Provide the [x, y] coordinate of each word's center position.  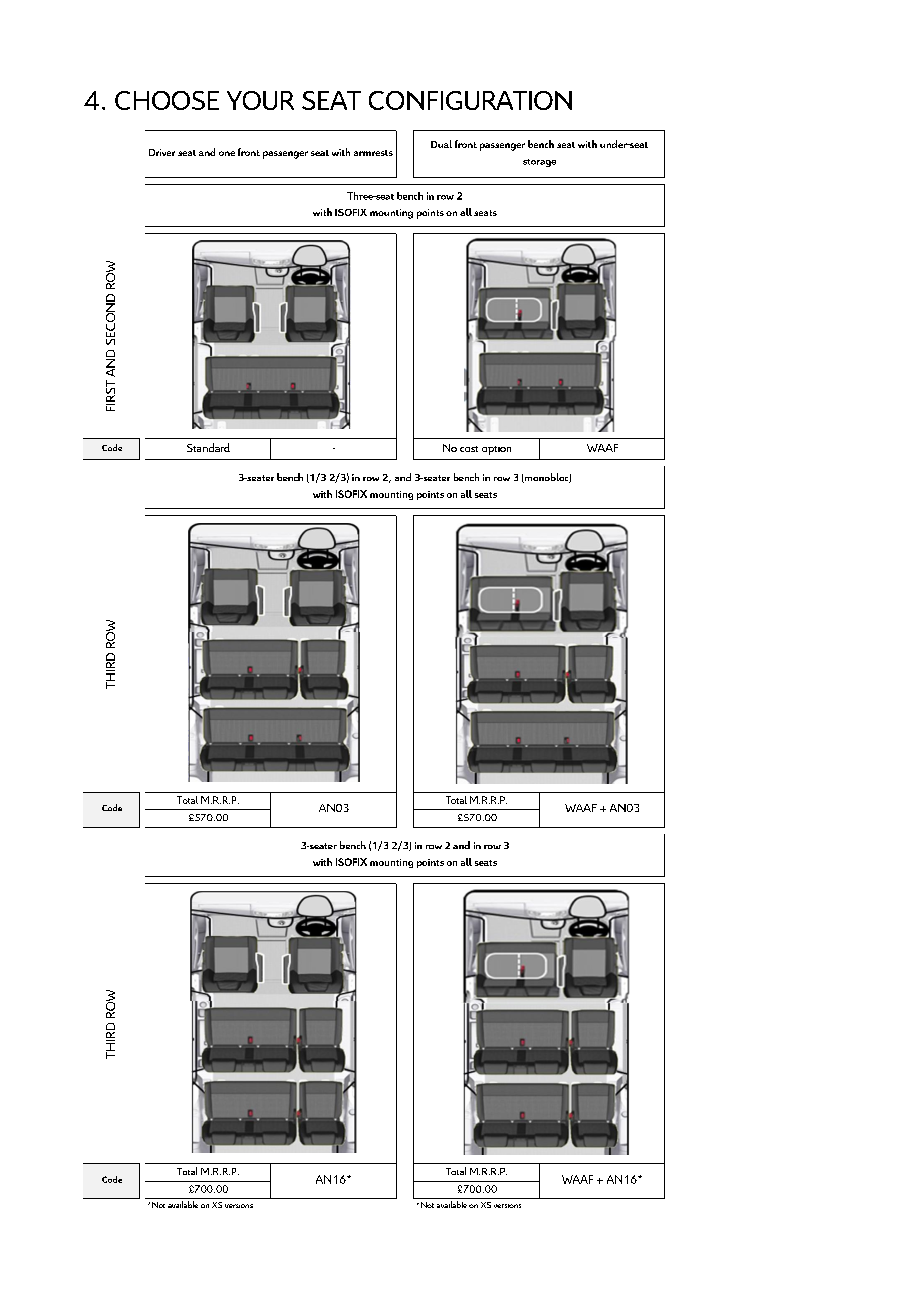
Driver [162, 152]
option [496, 450]
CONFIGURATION [470, 100]
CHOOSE [167, 100]
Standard [208, 447]
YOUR [260, 100]
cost [469, 449]
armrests [373, 153]
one [227, 153]
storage [539, 163]
